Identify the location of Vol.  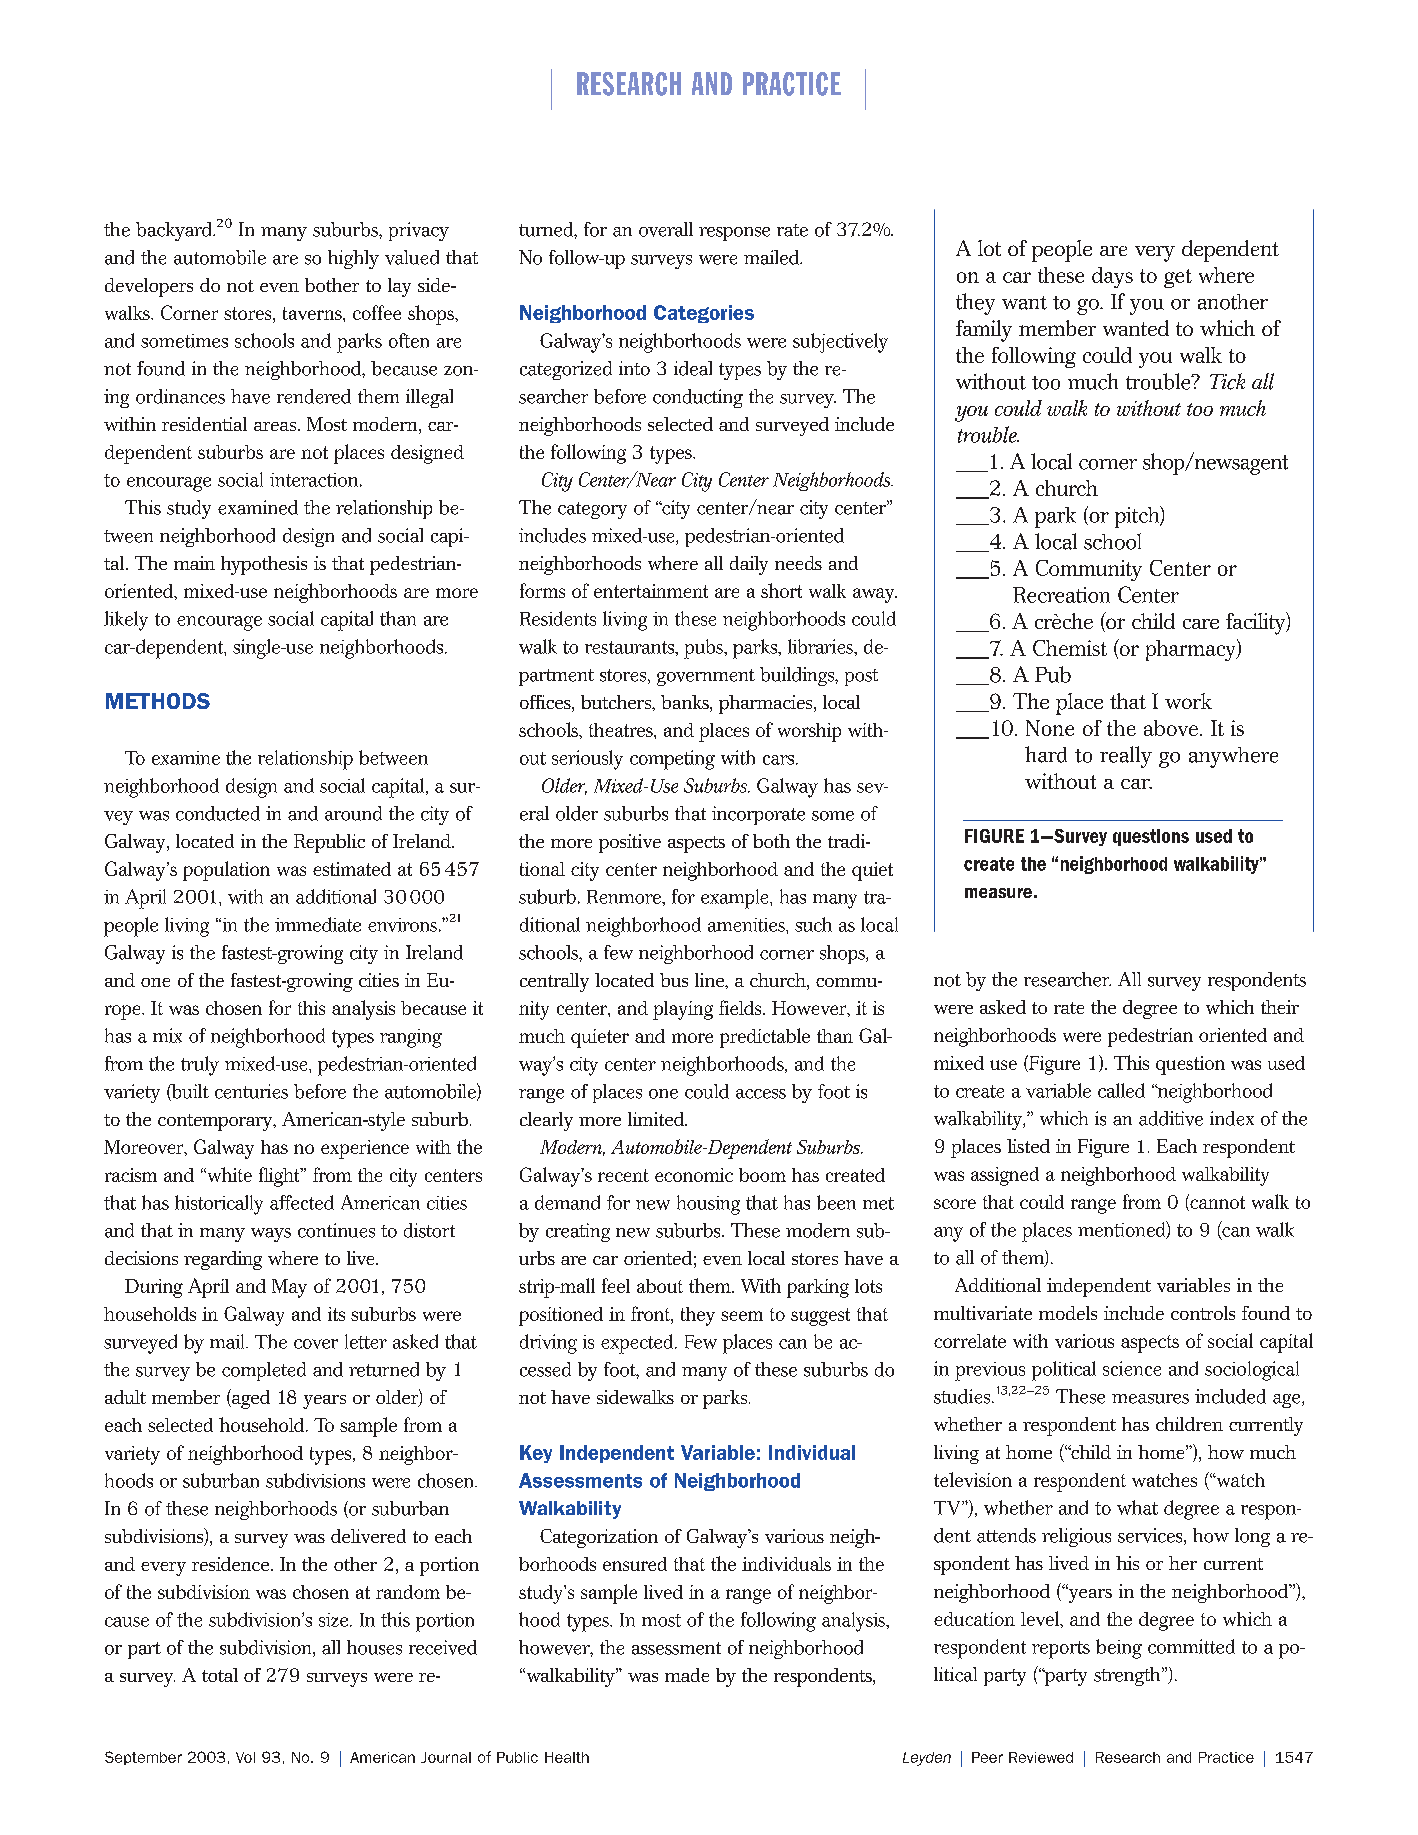
(245, 1757).
